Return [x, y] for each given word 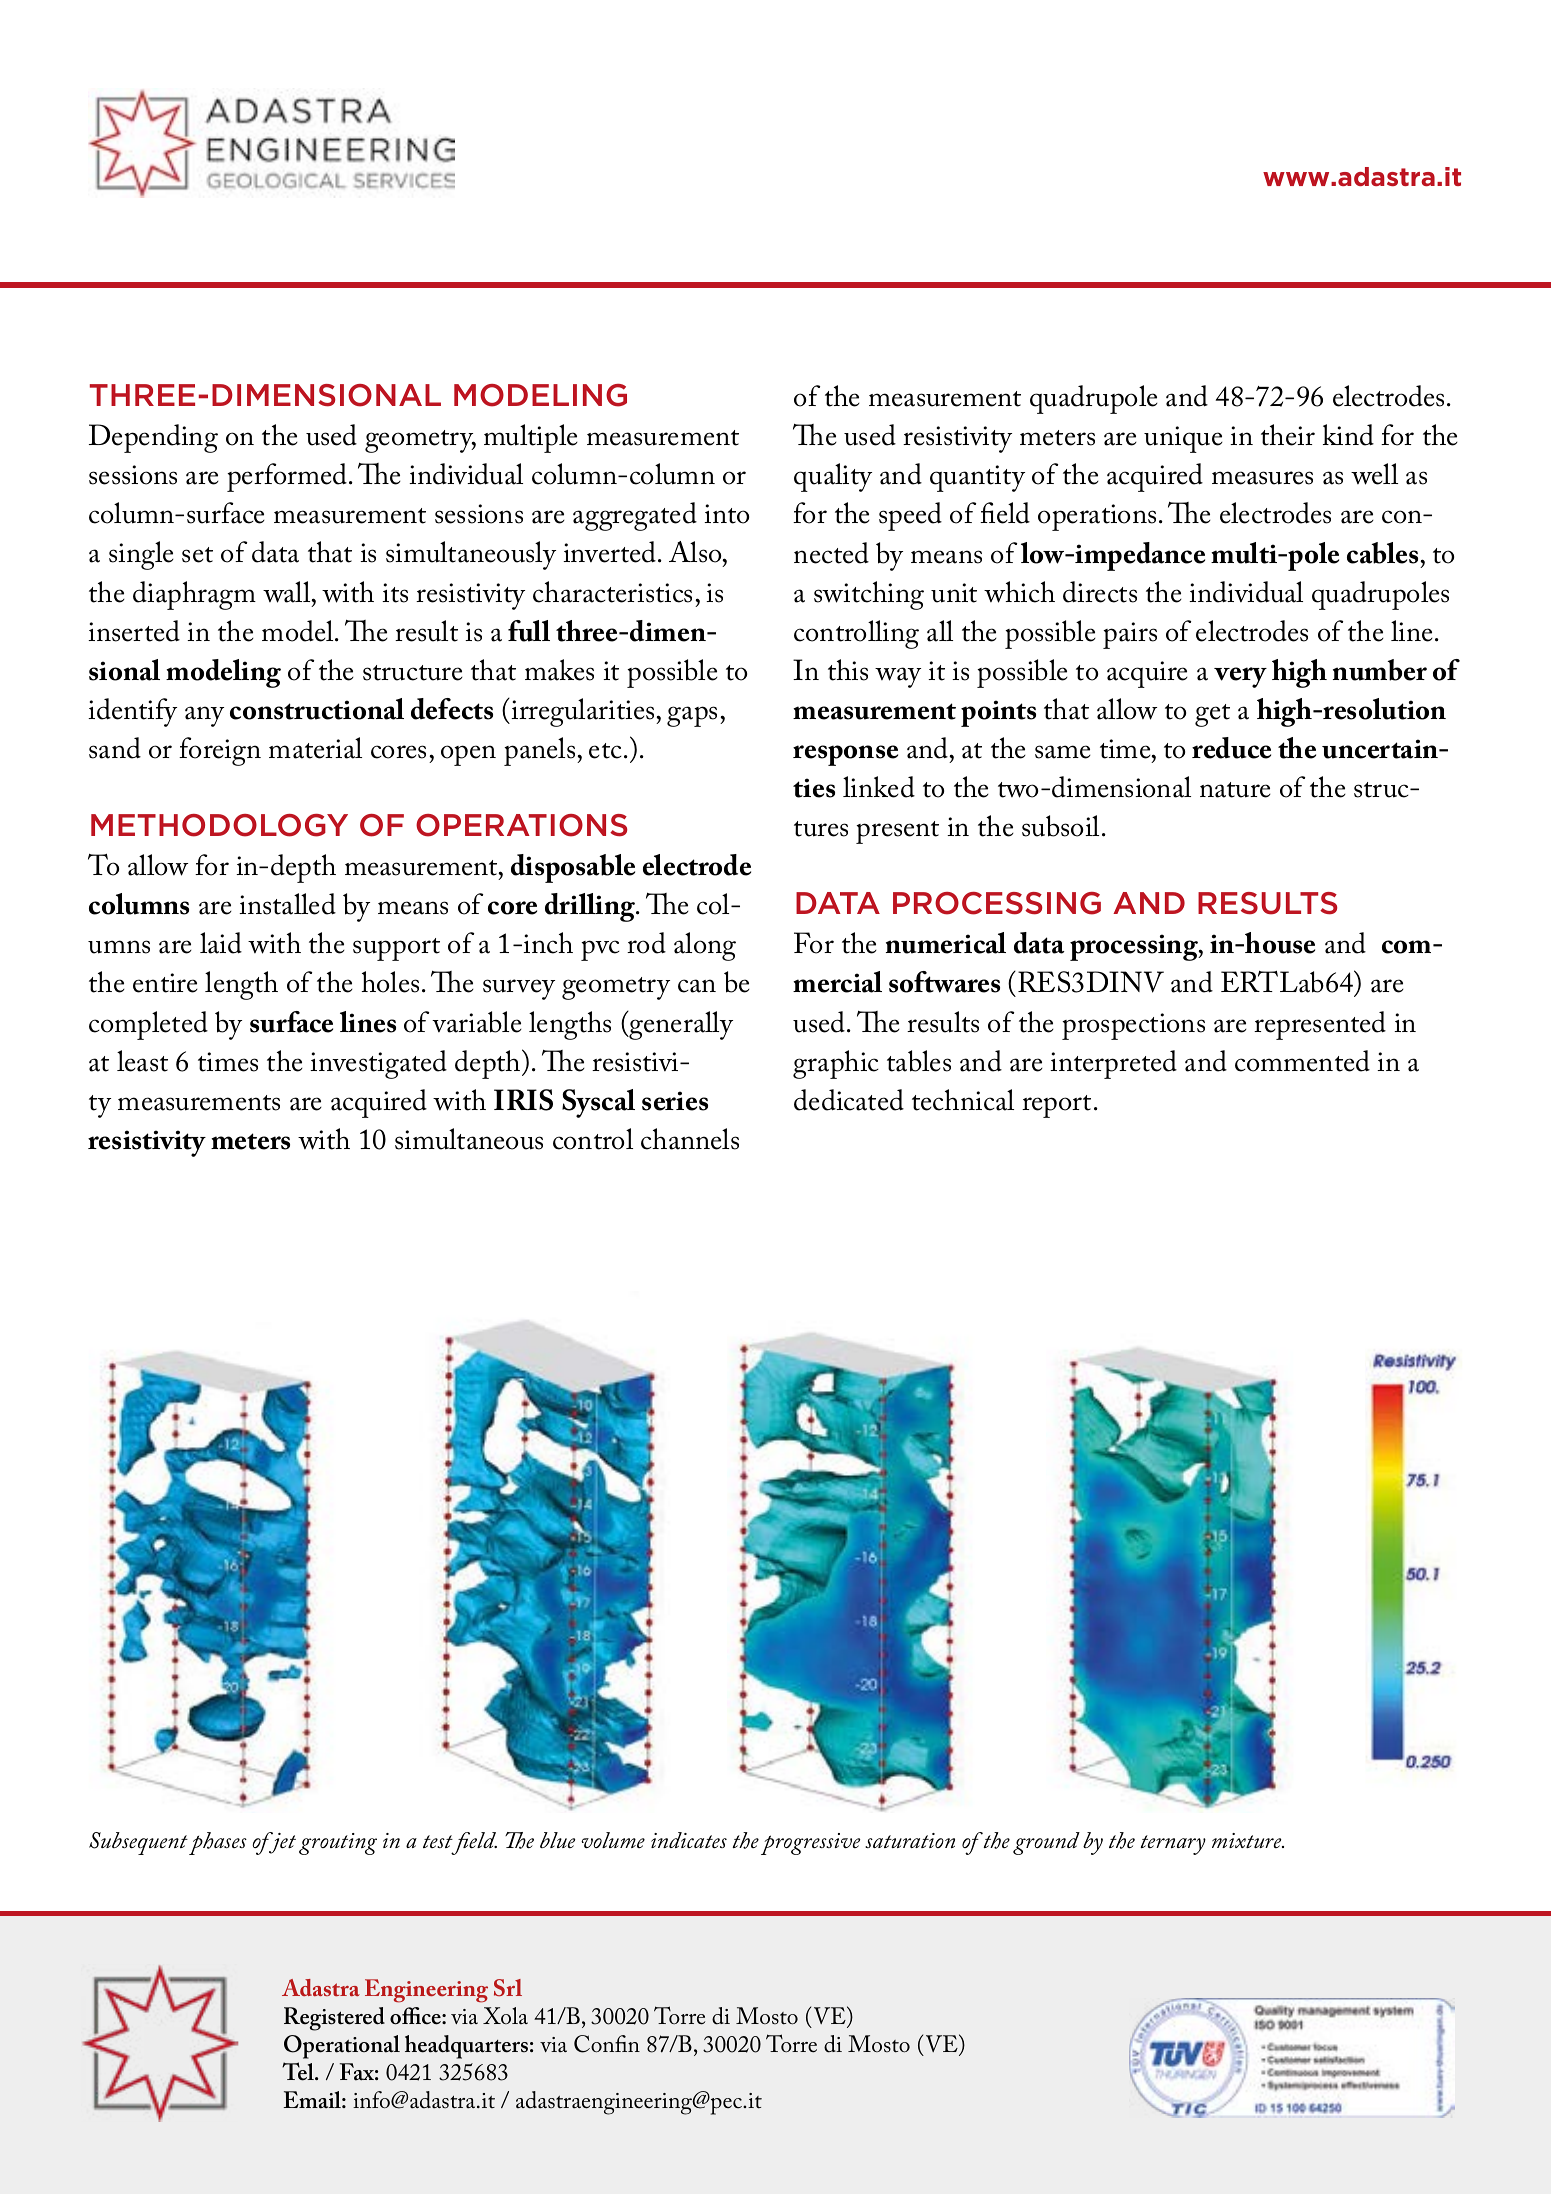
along [705, 946]
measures [1262, 478]
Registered [334, 2019]
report [1058, 1106]
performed [288, 477]
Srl [508, 1988]
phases [218, 1843]
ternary [1173, 1845]
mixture [1248, 1840]
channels [690, 1139]
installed [287, 904]
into [726, 514]
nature [1235, 790]
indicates [689, 1840]
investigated [378, 1064]
